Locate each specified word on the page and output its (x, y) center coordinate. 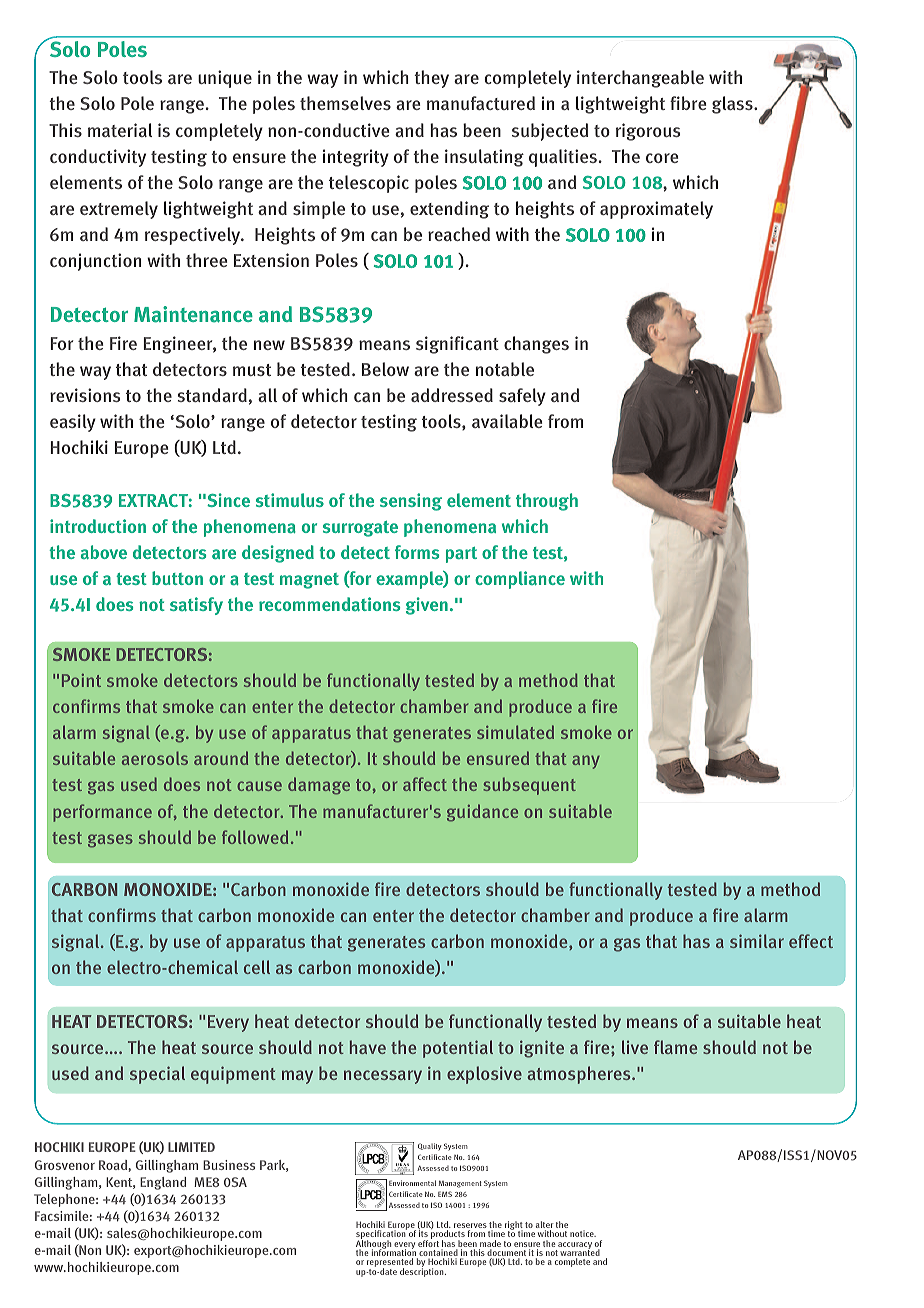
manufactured (481, 103)
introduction (98, 526)
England (163, 1183)
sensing (411, 502)
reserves (470, 1227)
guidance (482, 813)
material (120, 130)
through (547, 502)
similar (757, 941)
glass (733, 105)
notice (583, 1233)
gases (110, 841)
